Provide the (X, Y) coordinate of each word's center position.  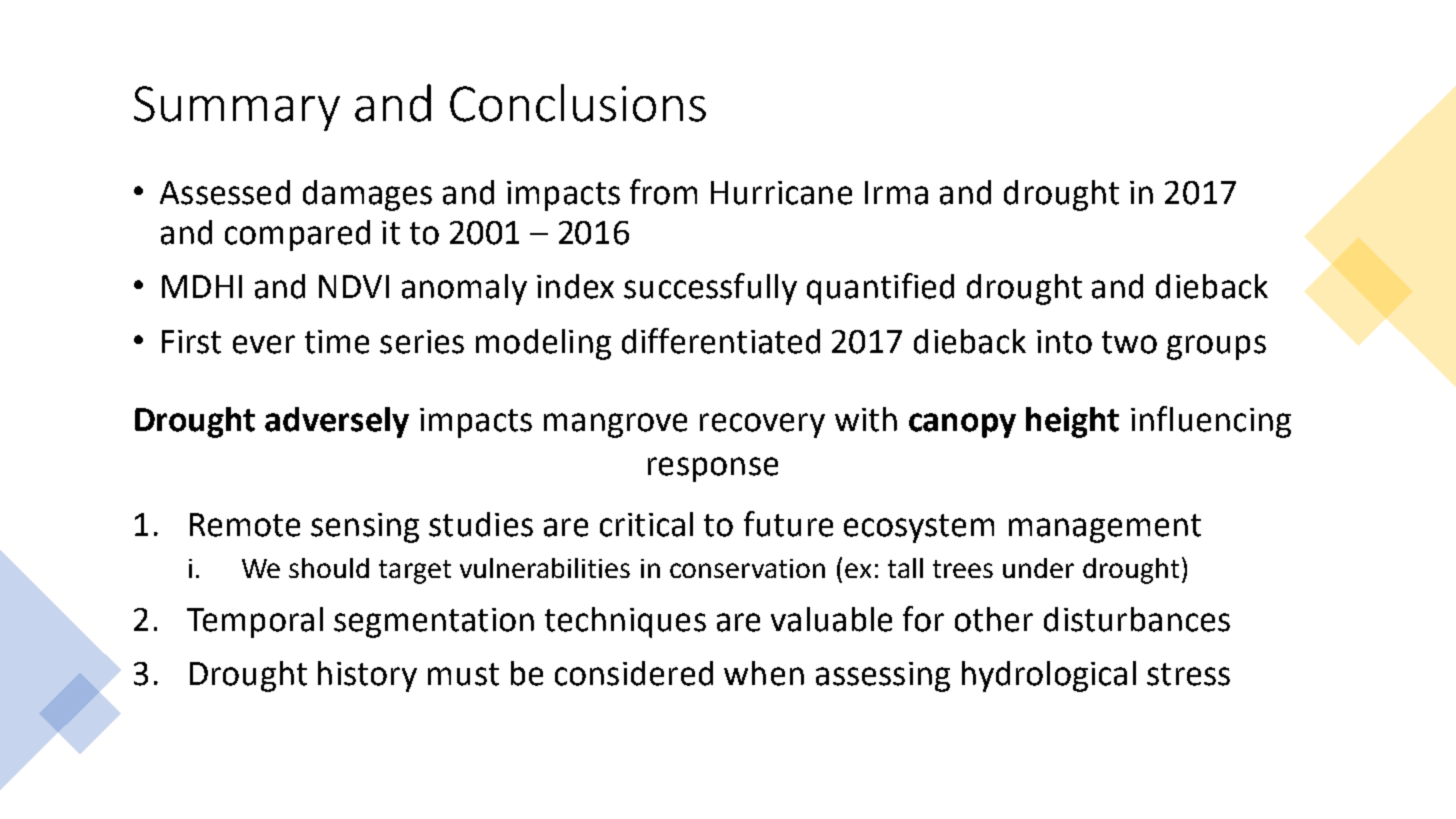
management (1105, 528)
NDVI (354, 286)
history (367, 676)
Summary (237, 108)
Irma (896, 193)
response (713, 469)
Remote (245, 525)
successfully (710, 289)
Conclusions (578, 103)
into (1064, 342)
